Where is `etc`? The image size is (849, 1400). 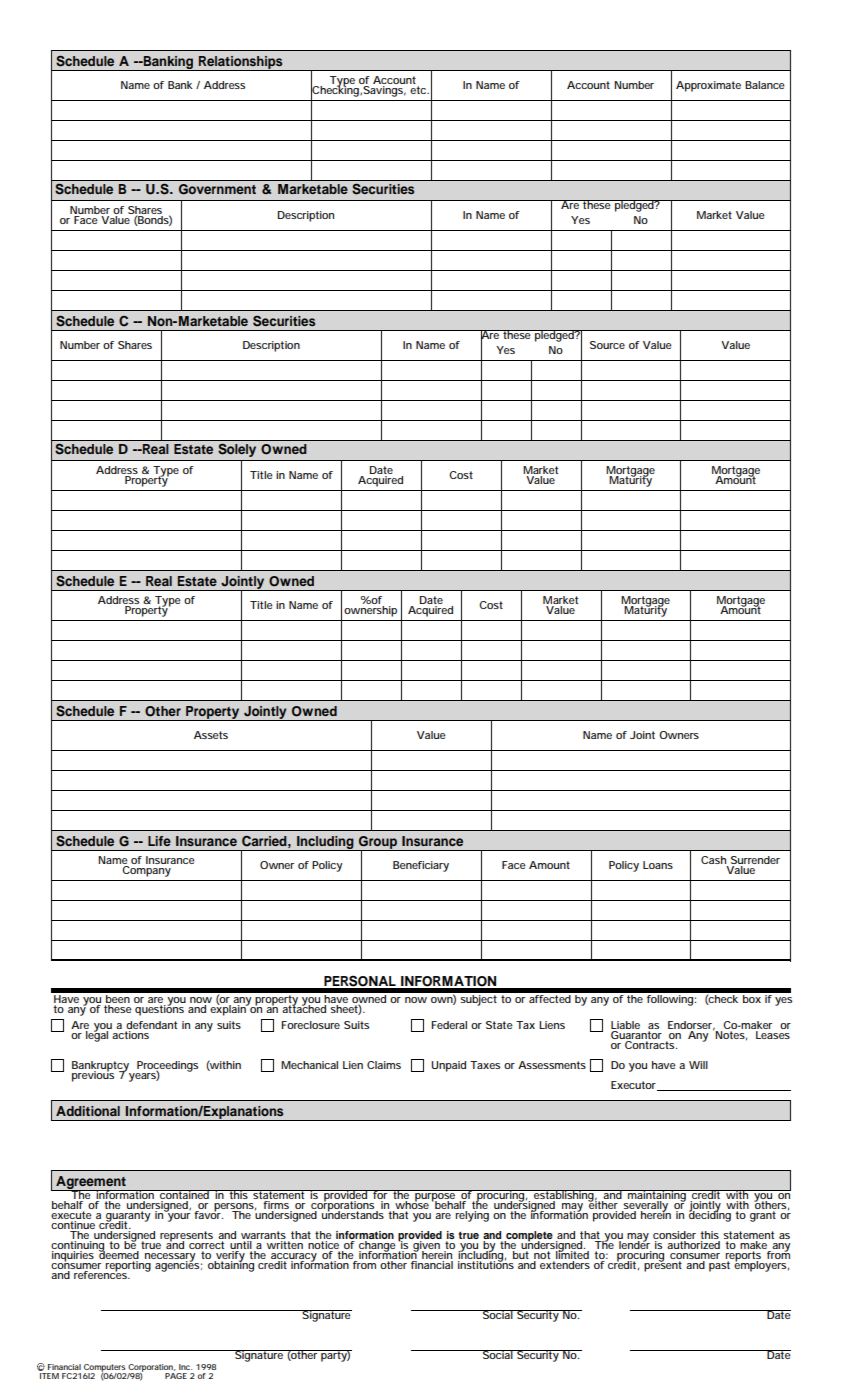
etc is located at coordinates (419, 90).
